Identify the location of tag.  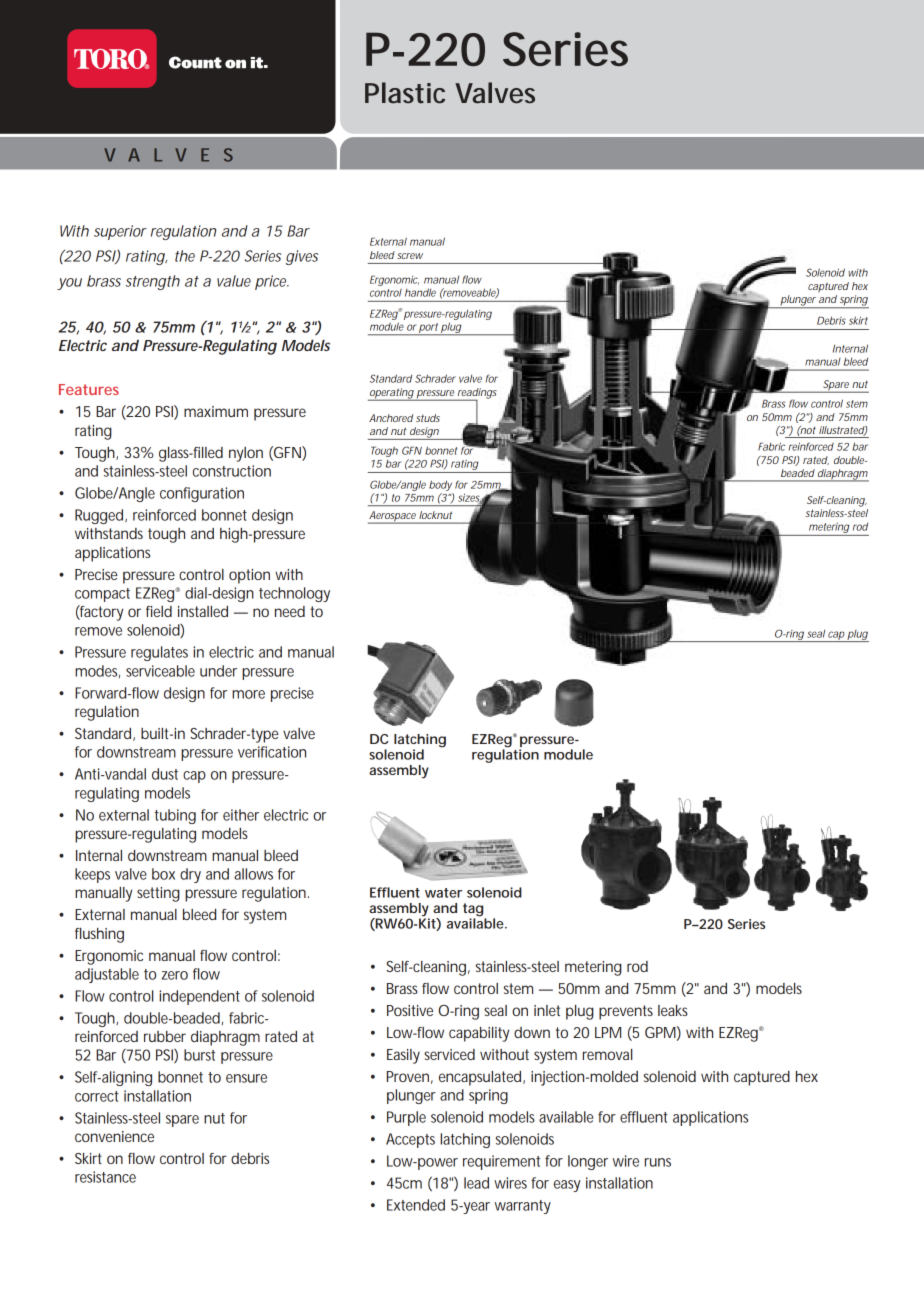
(474, 911).
